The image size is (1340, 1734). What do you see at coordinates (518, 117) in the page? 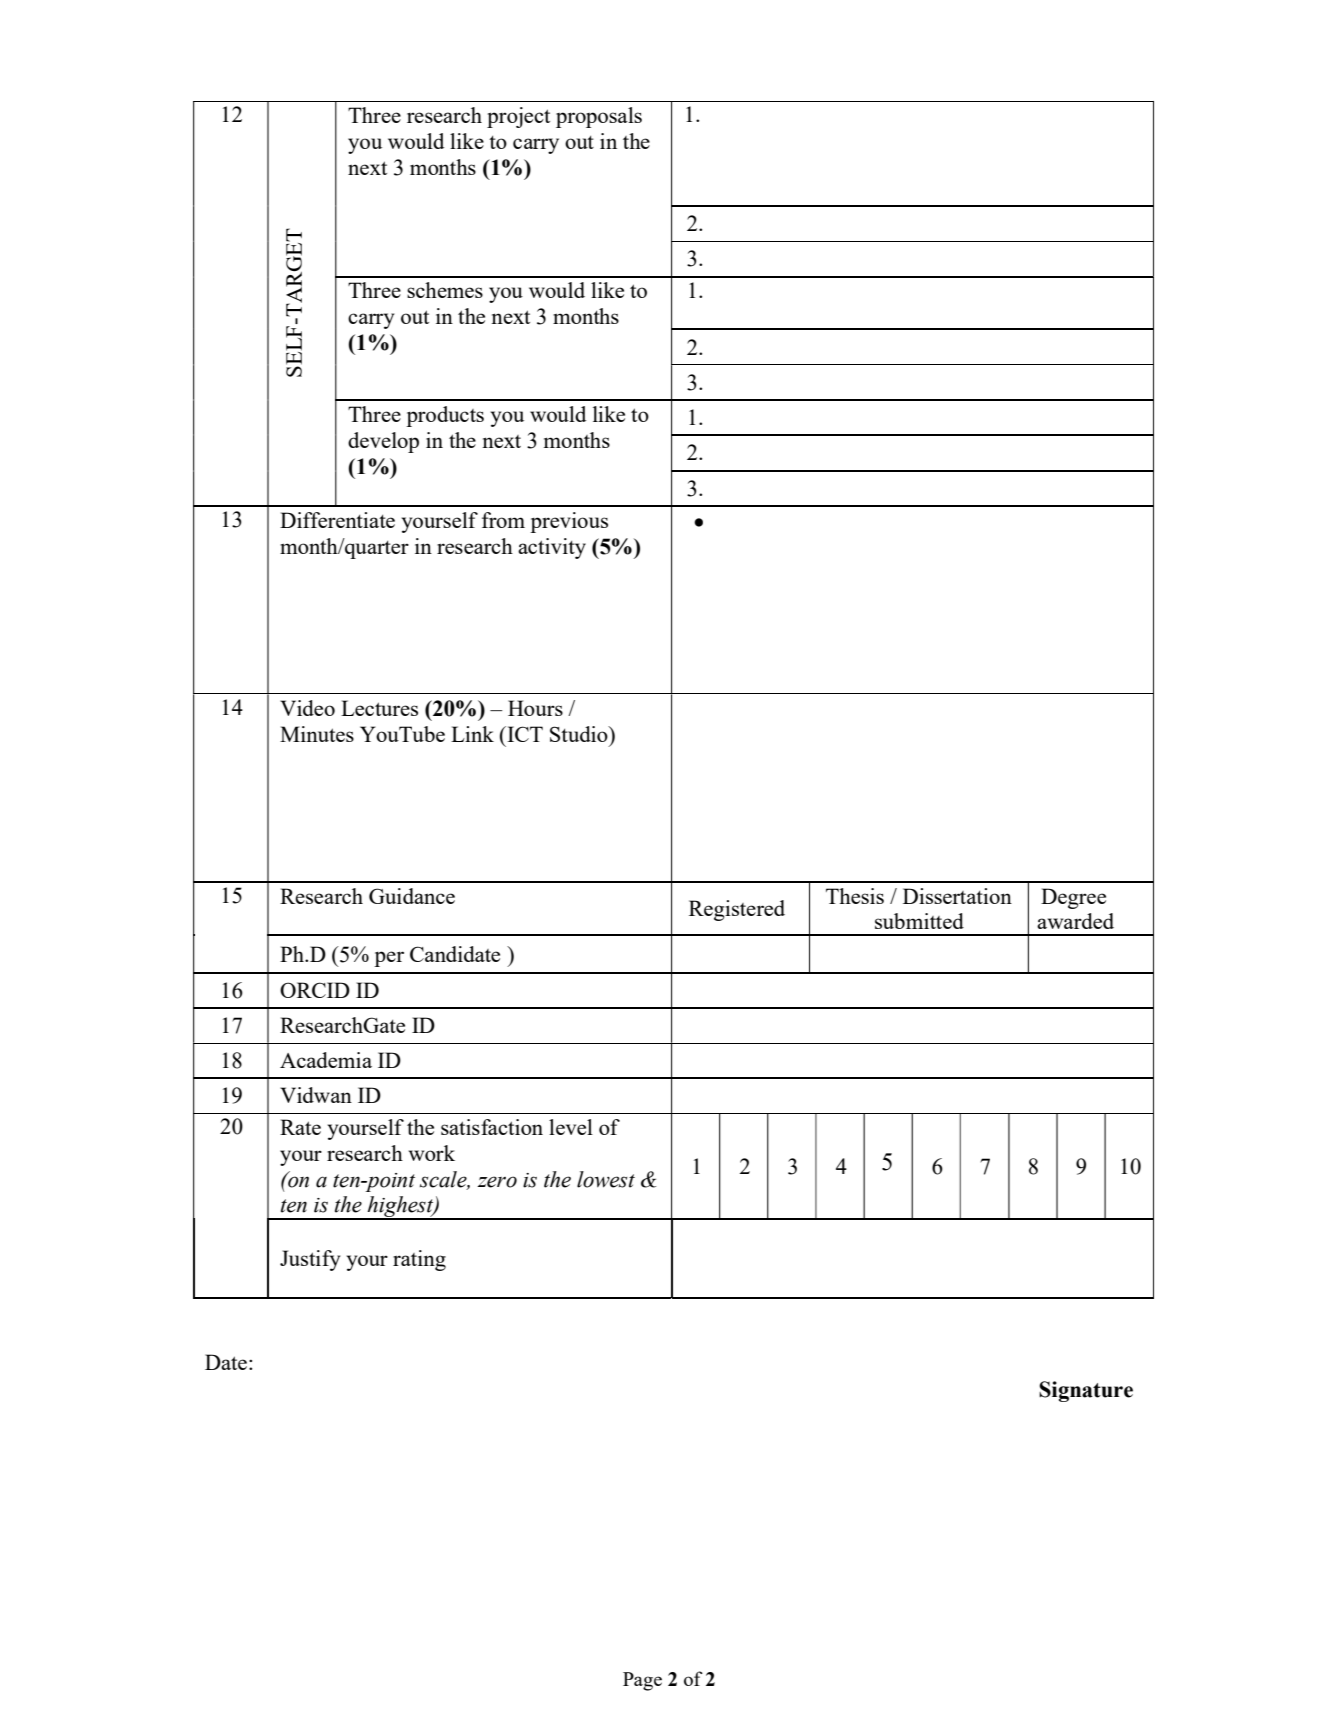
I see `project` at bounding box center [518, 117].
